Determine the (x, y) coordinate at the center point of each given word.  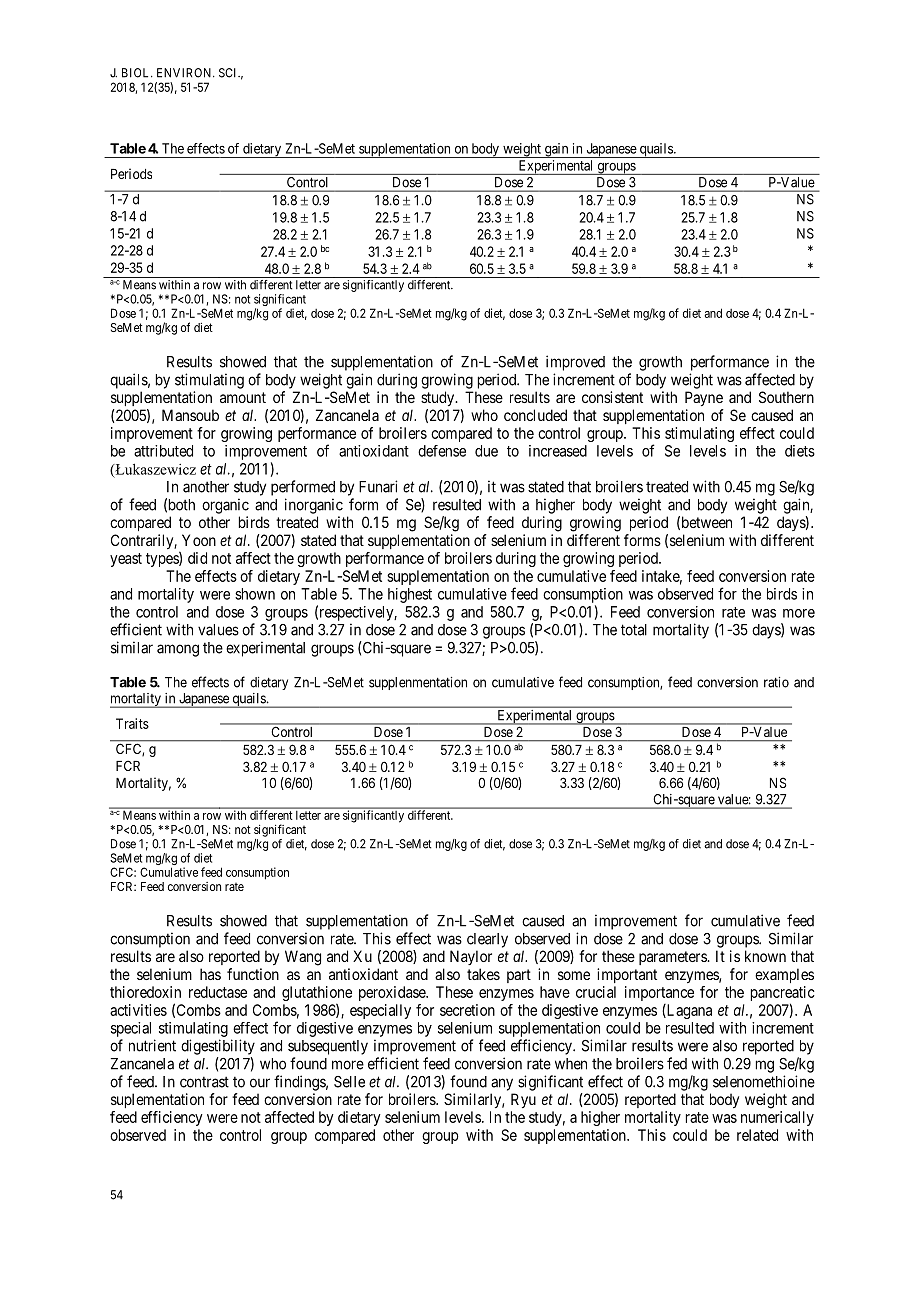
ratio (776, 682)
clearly (487, 940)
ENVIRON (185, 73)
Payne (704, 398)
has (210, 974)
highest (410, 595)
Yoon (199, 540)
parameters (673, 958)
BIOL (137, 73)
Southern (786, 397)
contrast (204, 1082)
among (178, 650)
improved (575, 363)
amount (243, 397)
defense (442, 451)
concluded (535, 415)
